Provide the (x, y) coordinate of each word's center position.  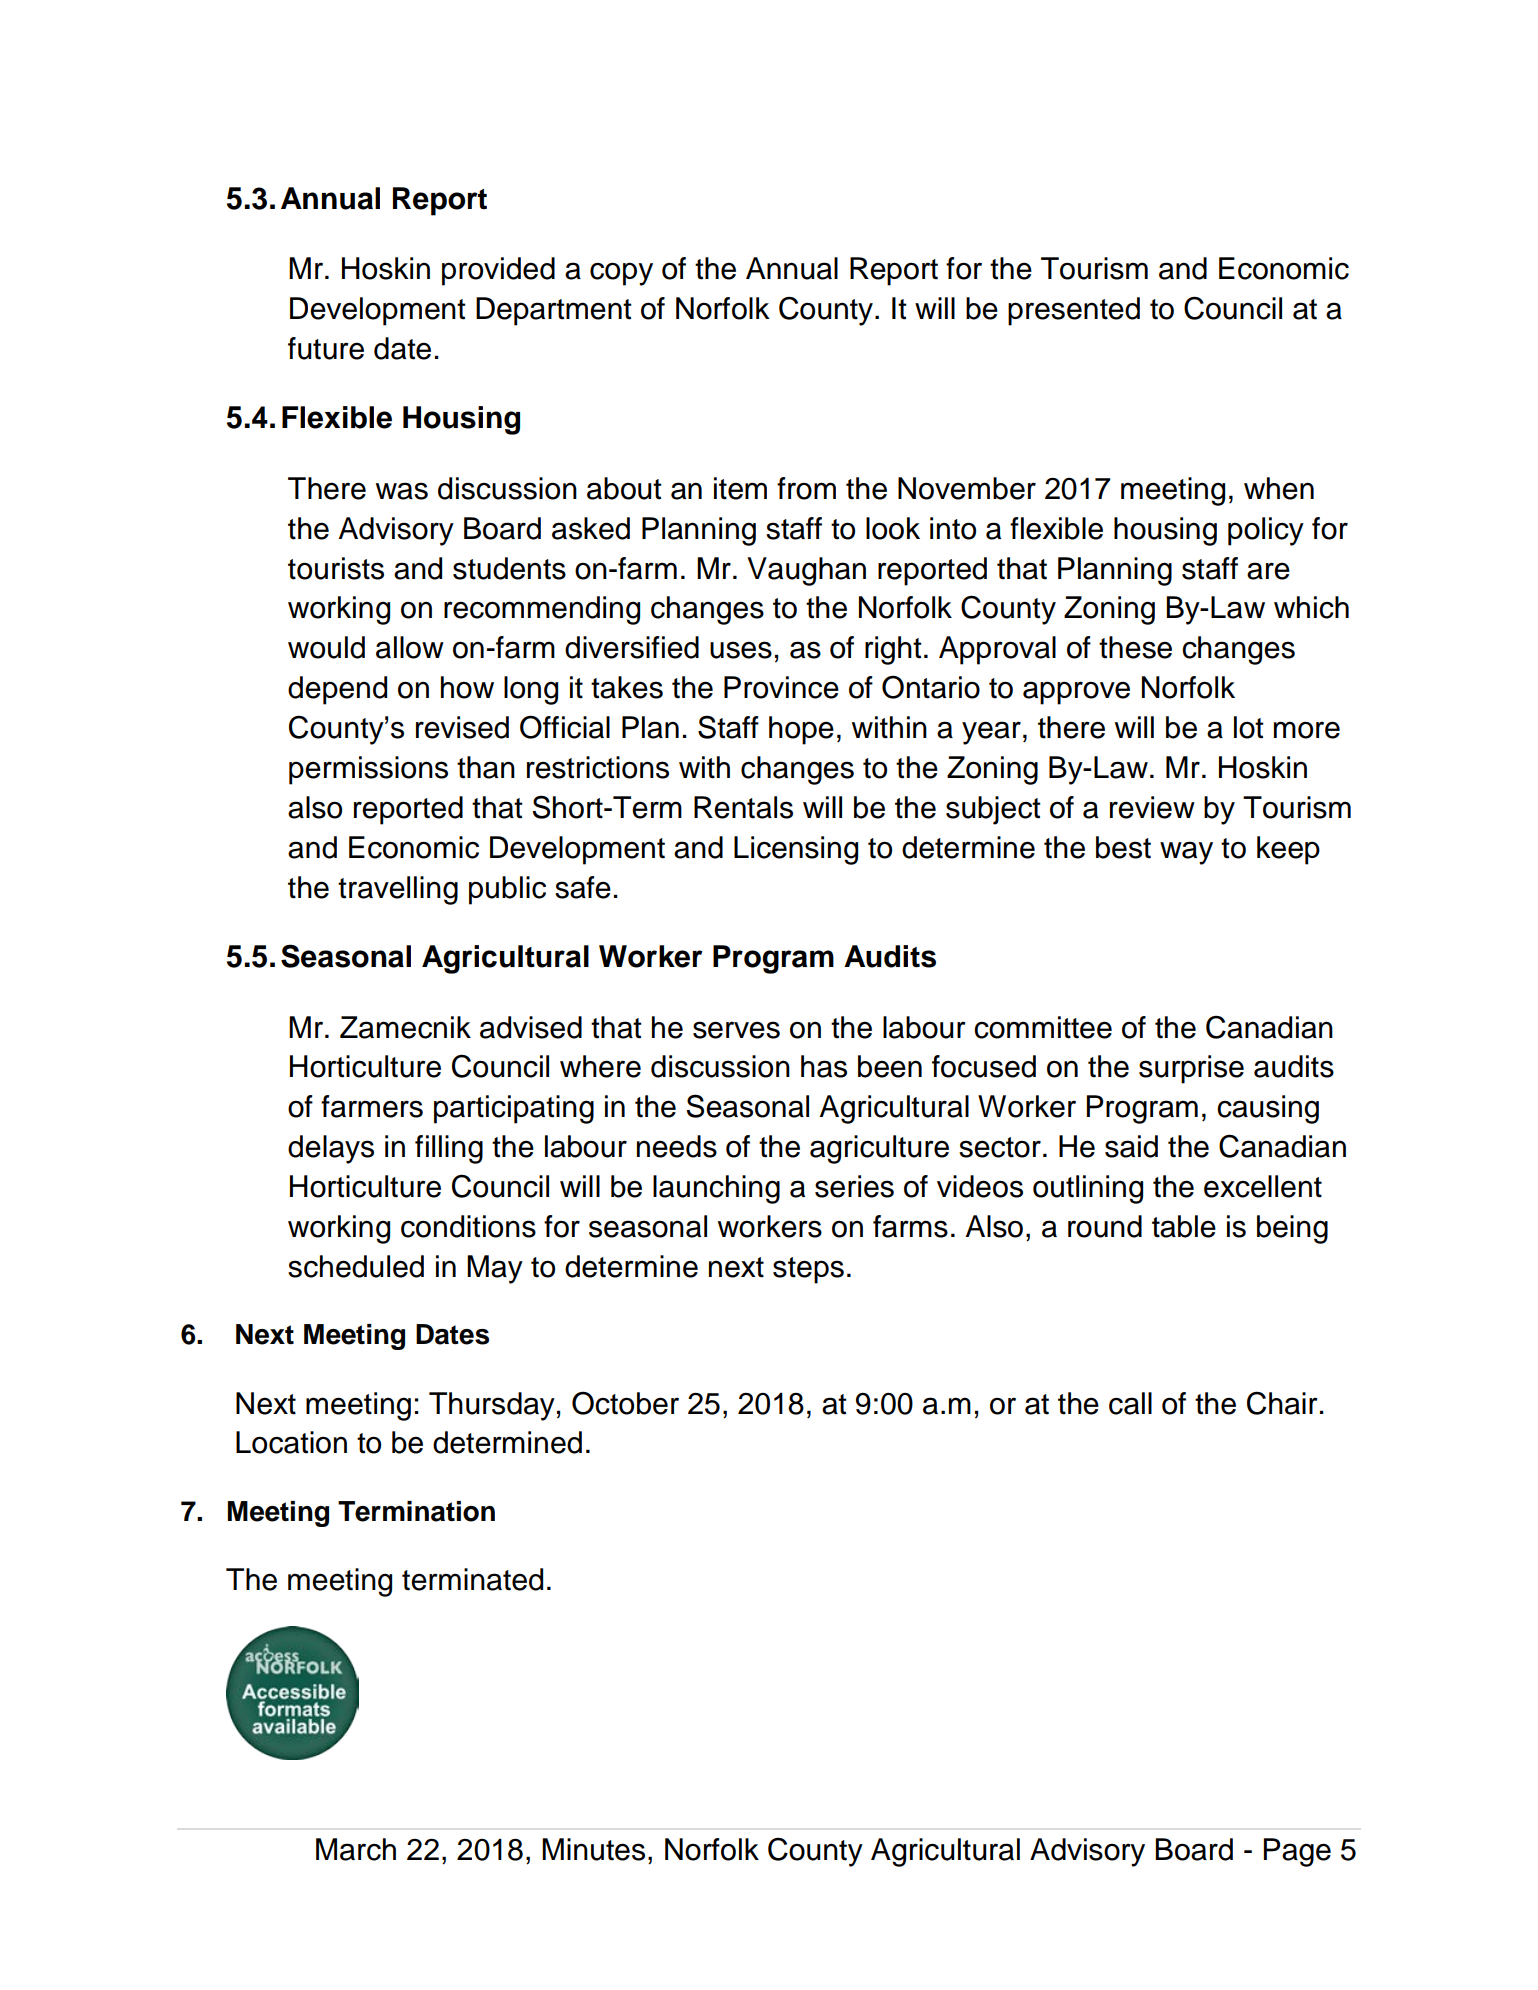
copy (621, 274)
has (824, 1066)
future (326, 348)
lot (1249, 727)
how (467, 687)
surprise (1191, 1069)
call (1130, 1403)
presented (1074, 311)
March (356, 1849)
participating (514, 1109)
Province (781, 687)
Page (1297, 1852)
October (625, 1403)
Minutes (593, 1849)
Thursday (492, 1406)
